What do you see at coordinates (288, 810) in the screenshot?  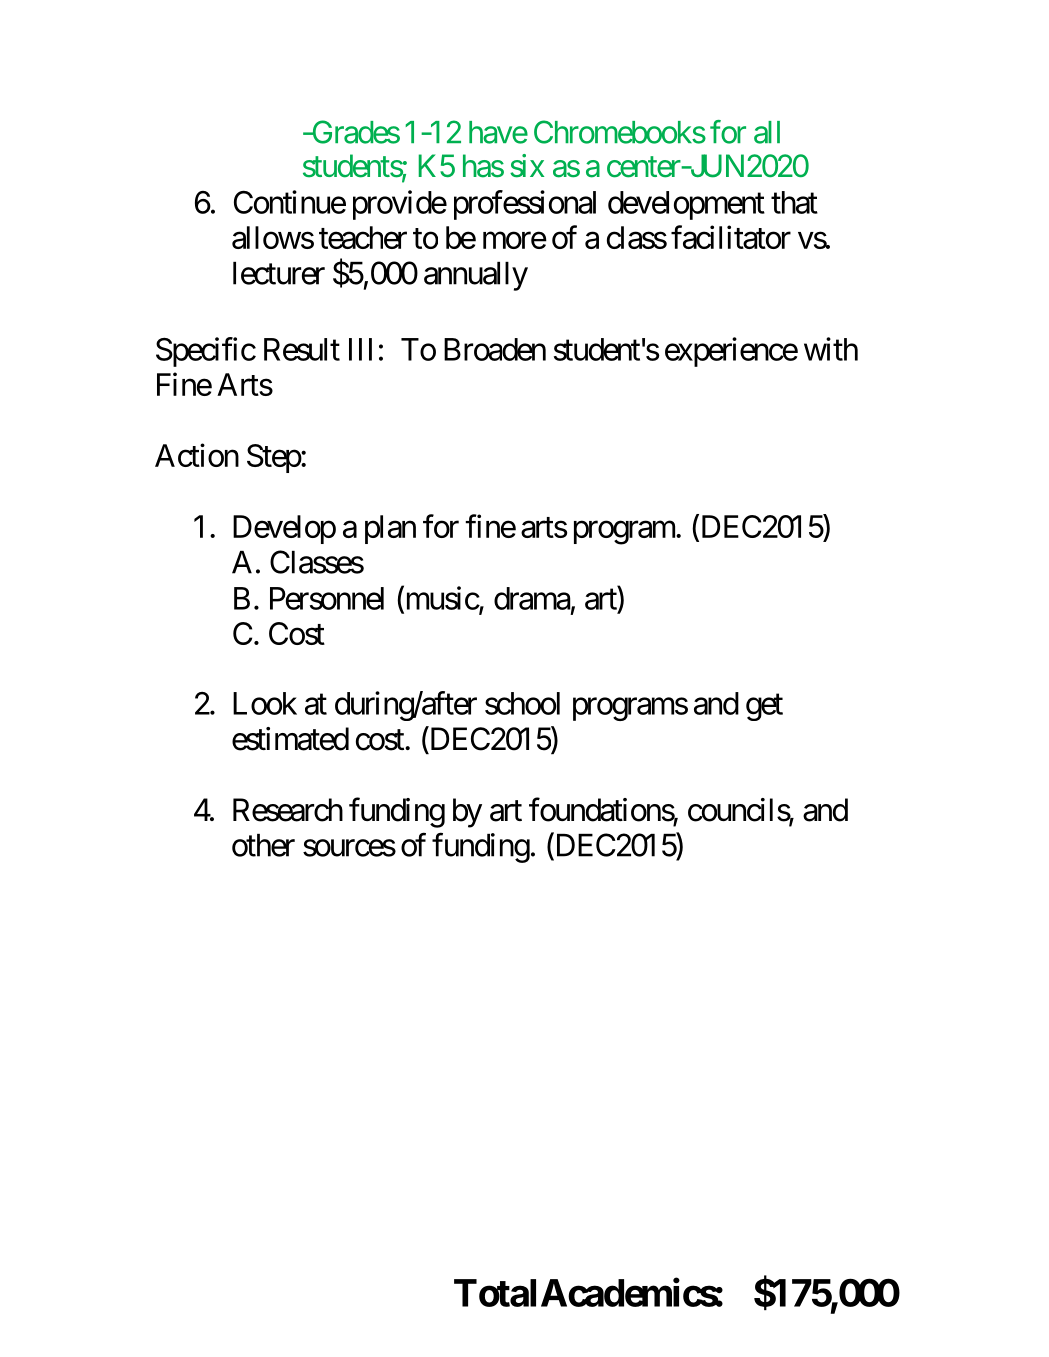 I see `Research` at bounding box center [288, 810].
